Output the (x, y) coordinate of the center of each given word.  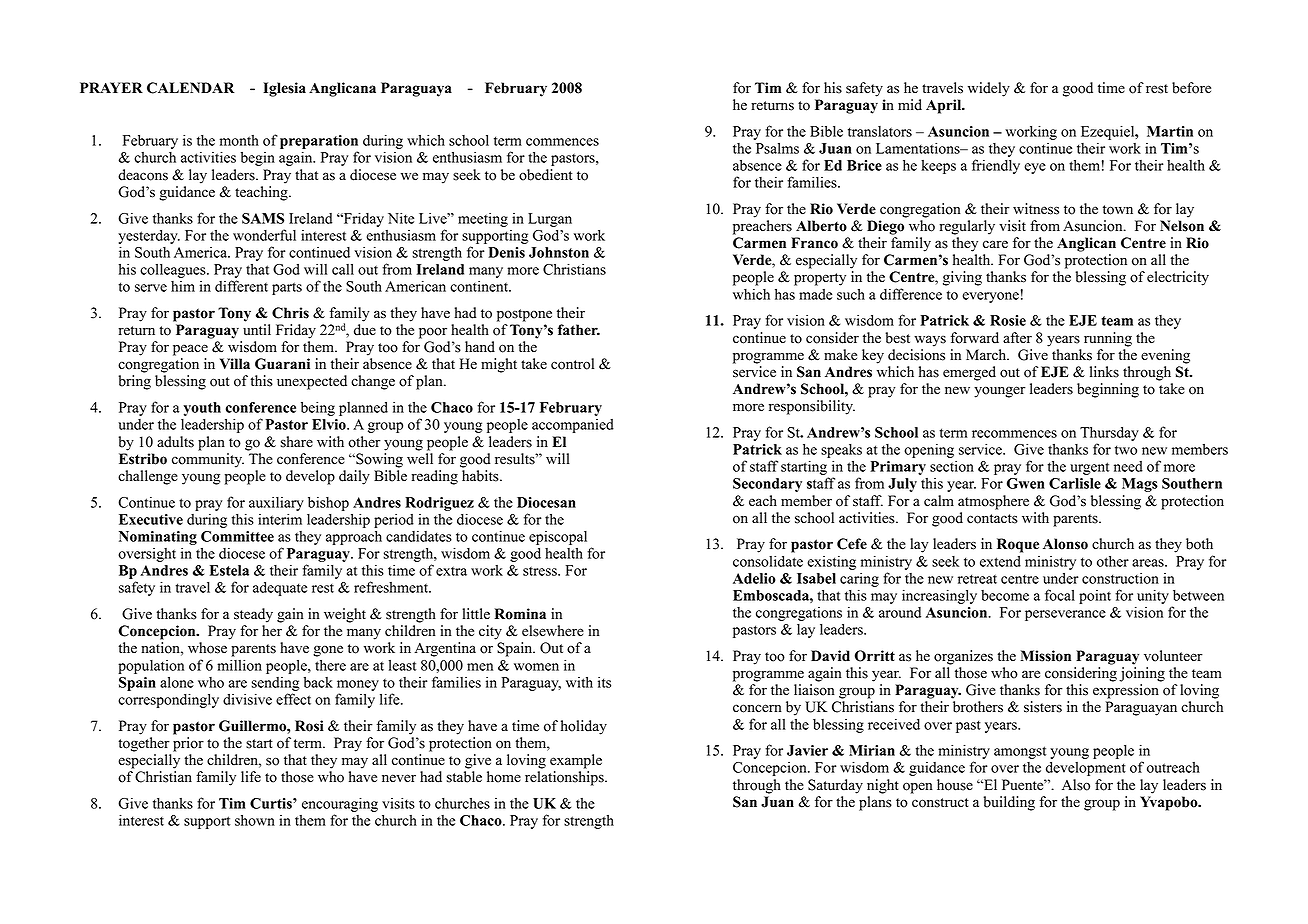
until (257, 330)
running (1108, 339)
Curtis (272, 803)
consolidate (768, 561)
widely (989, 89)
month (239, 140)
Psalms (777, 148)
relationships (565, 778)
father (579, 330)
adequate (280, 588)
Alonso (1065, 544)
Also (1076, 785)
